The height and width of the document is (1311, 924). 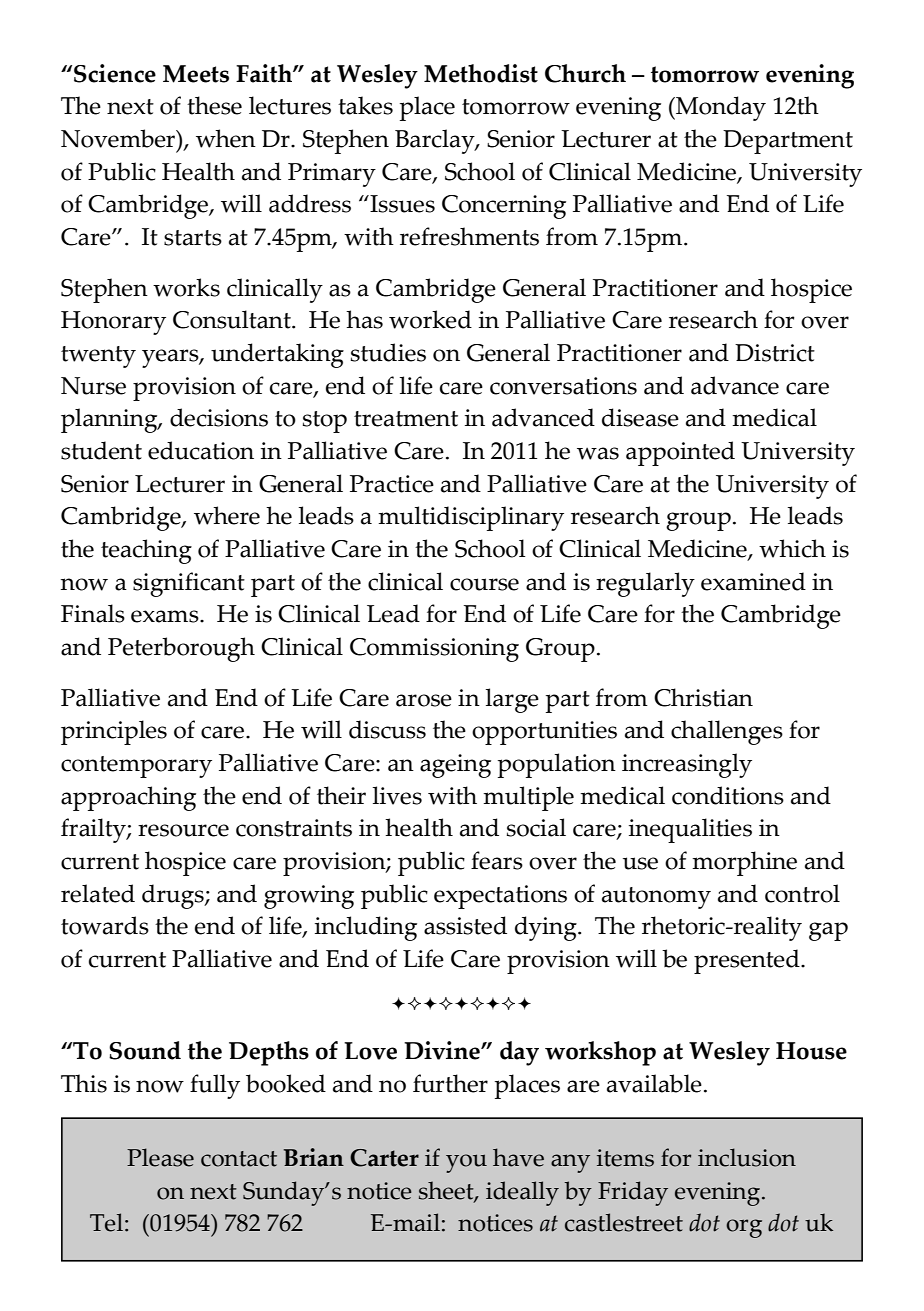 I want to click on fears, so click(x=497, y=860).
